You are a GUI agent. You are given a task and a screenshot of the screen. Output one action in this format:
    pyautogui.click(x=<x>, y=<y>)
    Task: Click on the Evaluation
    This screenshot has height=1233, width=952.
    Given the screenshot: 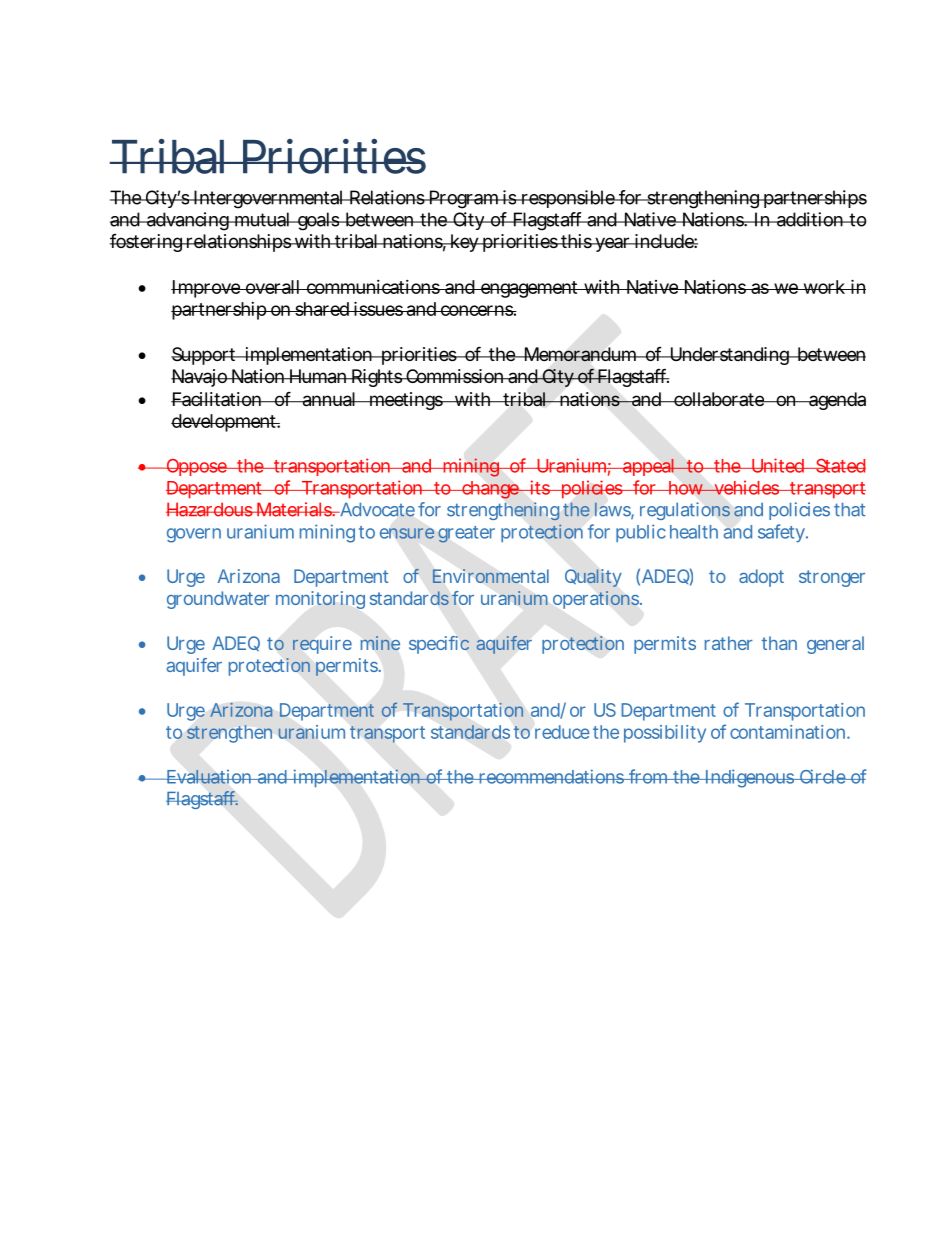 What is the action you would take?
    pyautogui.click(x=209, y=777)
